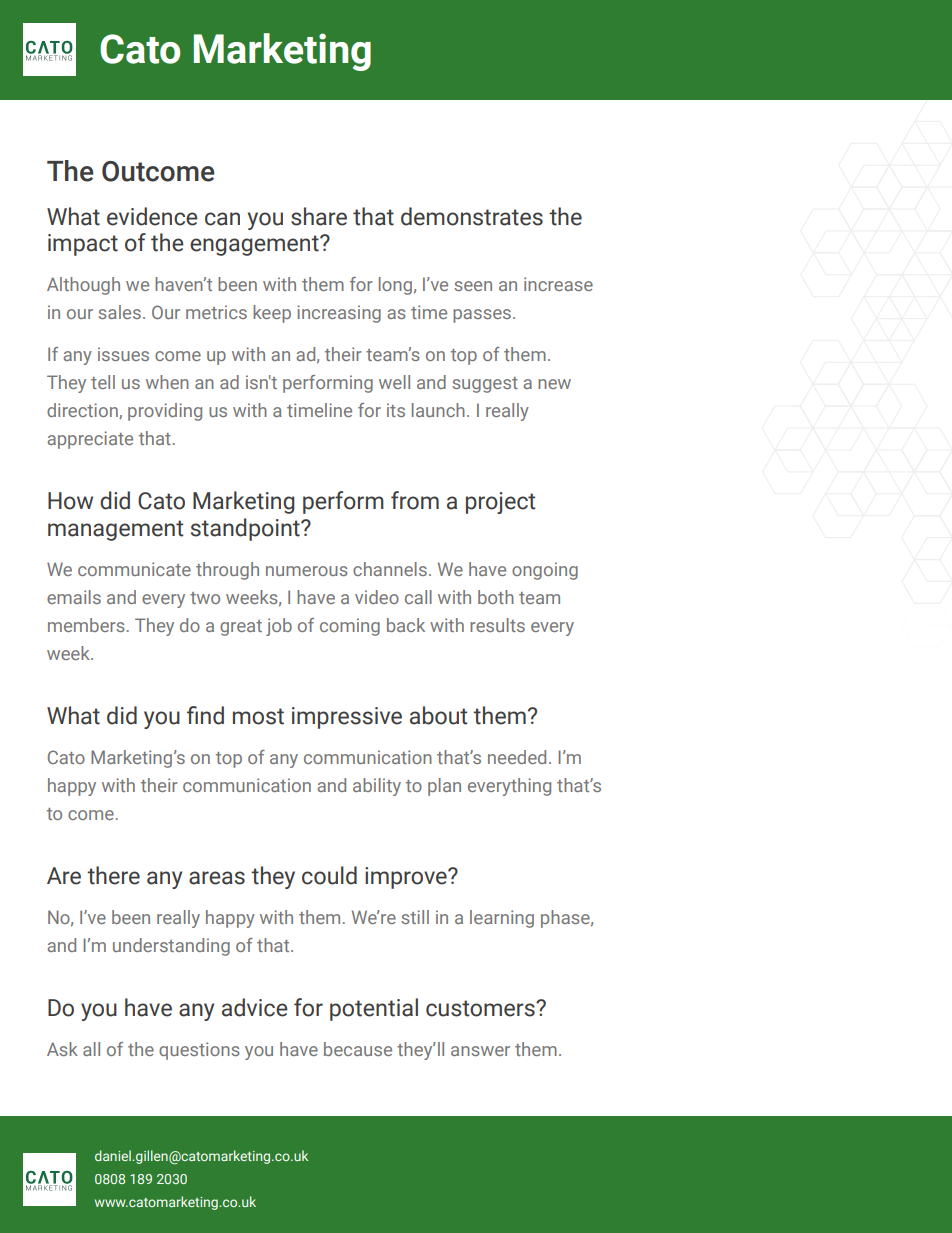  I want to click on job, so click(279, 627).
